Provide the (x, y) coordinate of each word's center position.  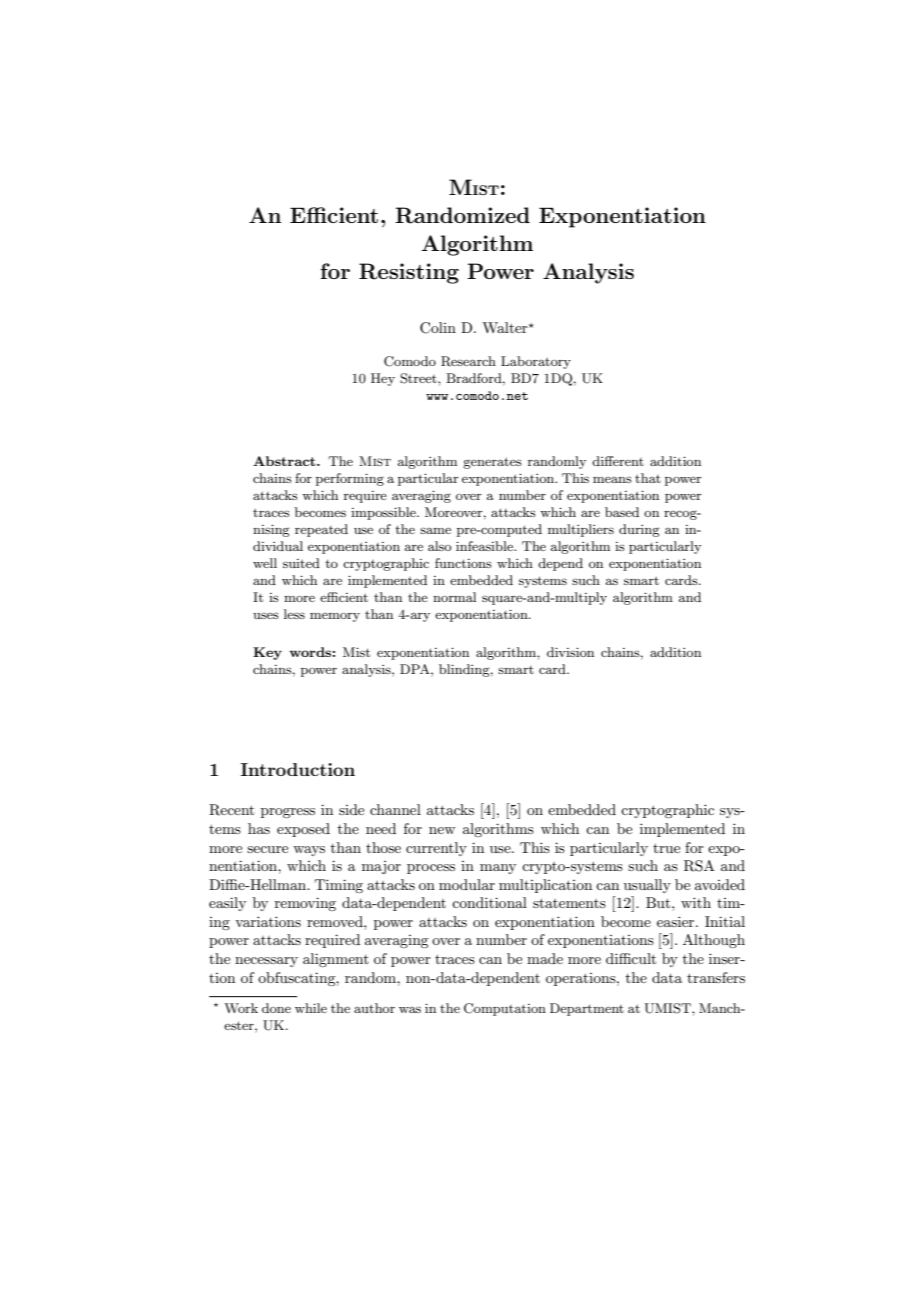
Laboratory (536, 362)
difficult (631, 958)
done (276, 1008)
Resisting (409, 273)
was (410, 1009)
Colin (438, 328)
